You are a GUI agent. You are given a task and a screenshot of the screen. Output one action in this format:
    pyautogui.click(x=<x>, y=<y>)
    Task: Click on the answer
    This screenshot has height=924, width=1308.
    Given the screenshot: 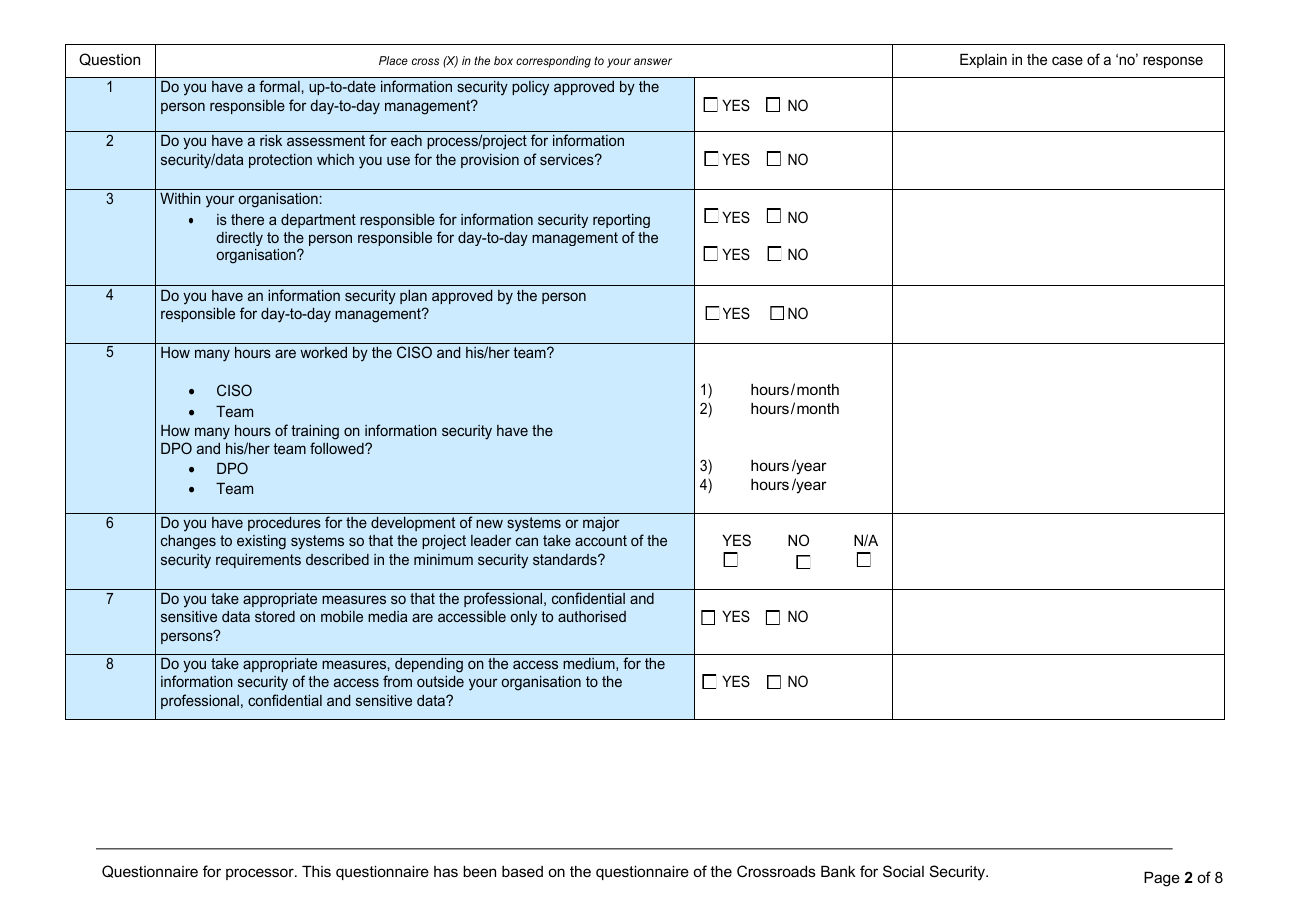 What is the action you would take?
    pyautogui.click(x=653, y=61)
